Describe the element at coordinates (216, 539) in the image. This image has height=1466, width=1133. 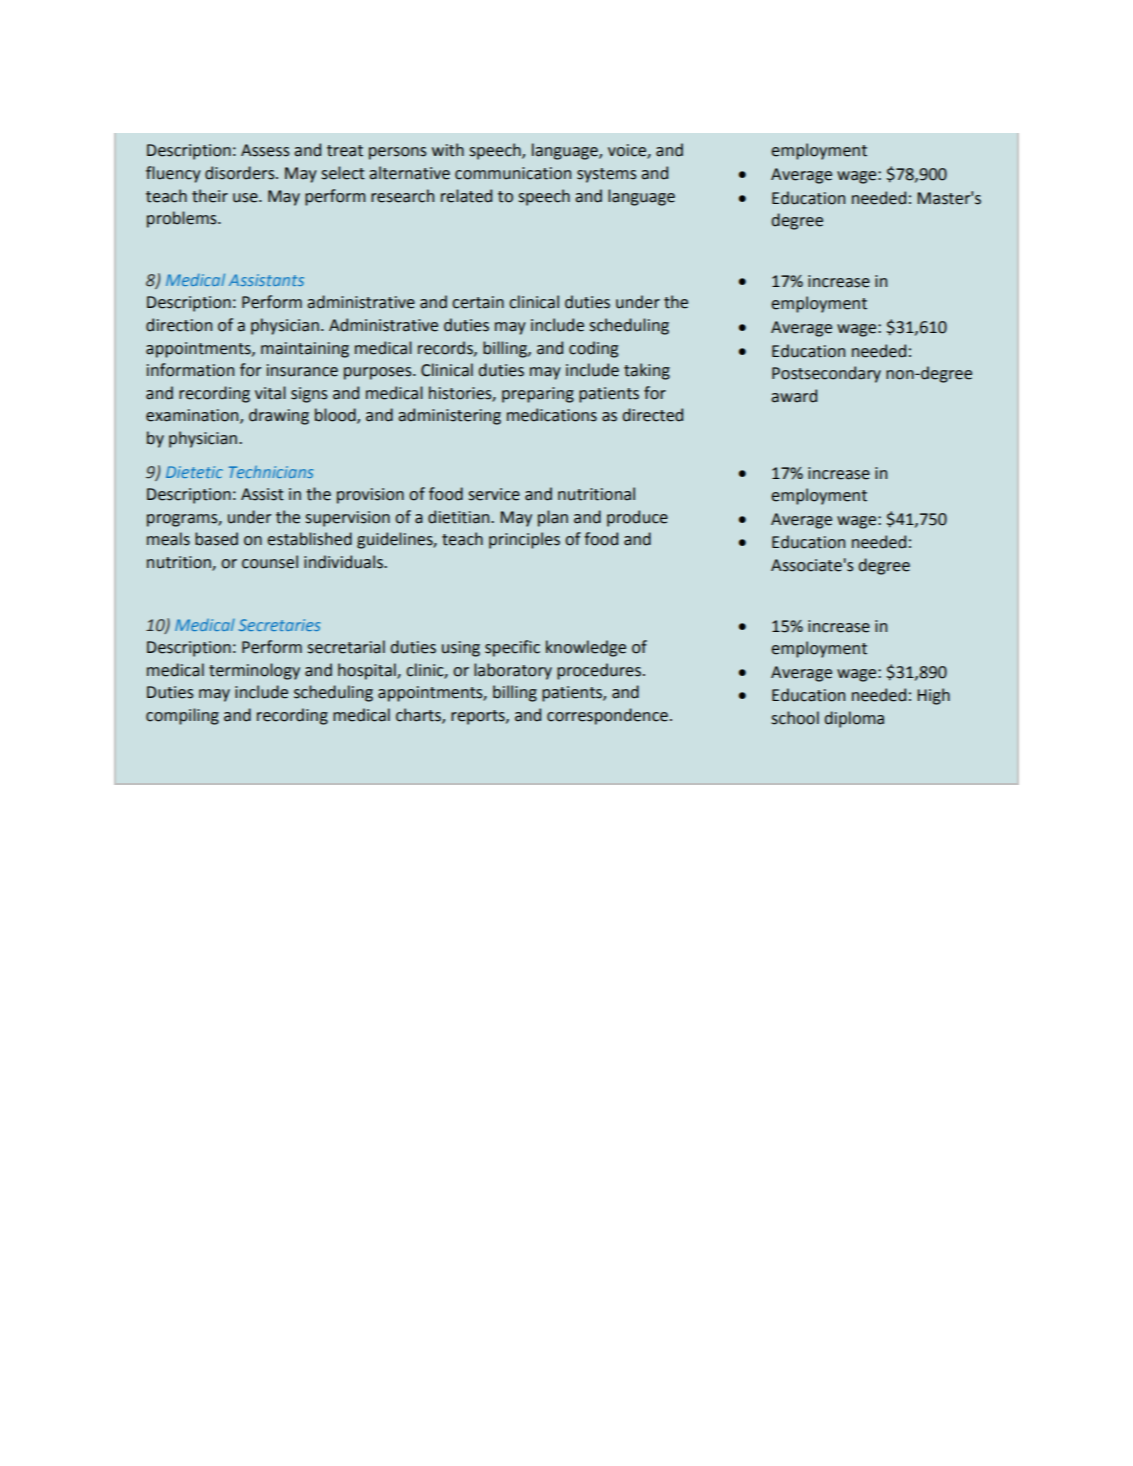
I see `based` at that location.
